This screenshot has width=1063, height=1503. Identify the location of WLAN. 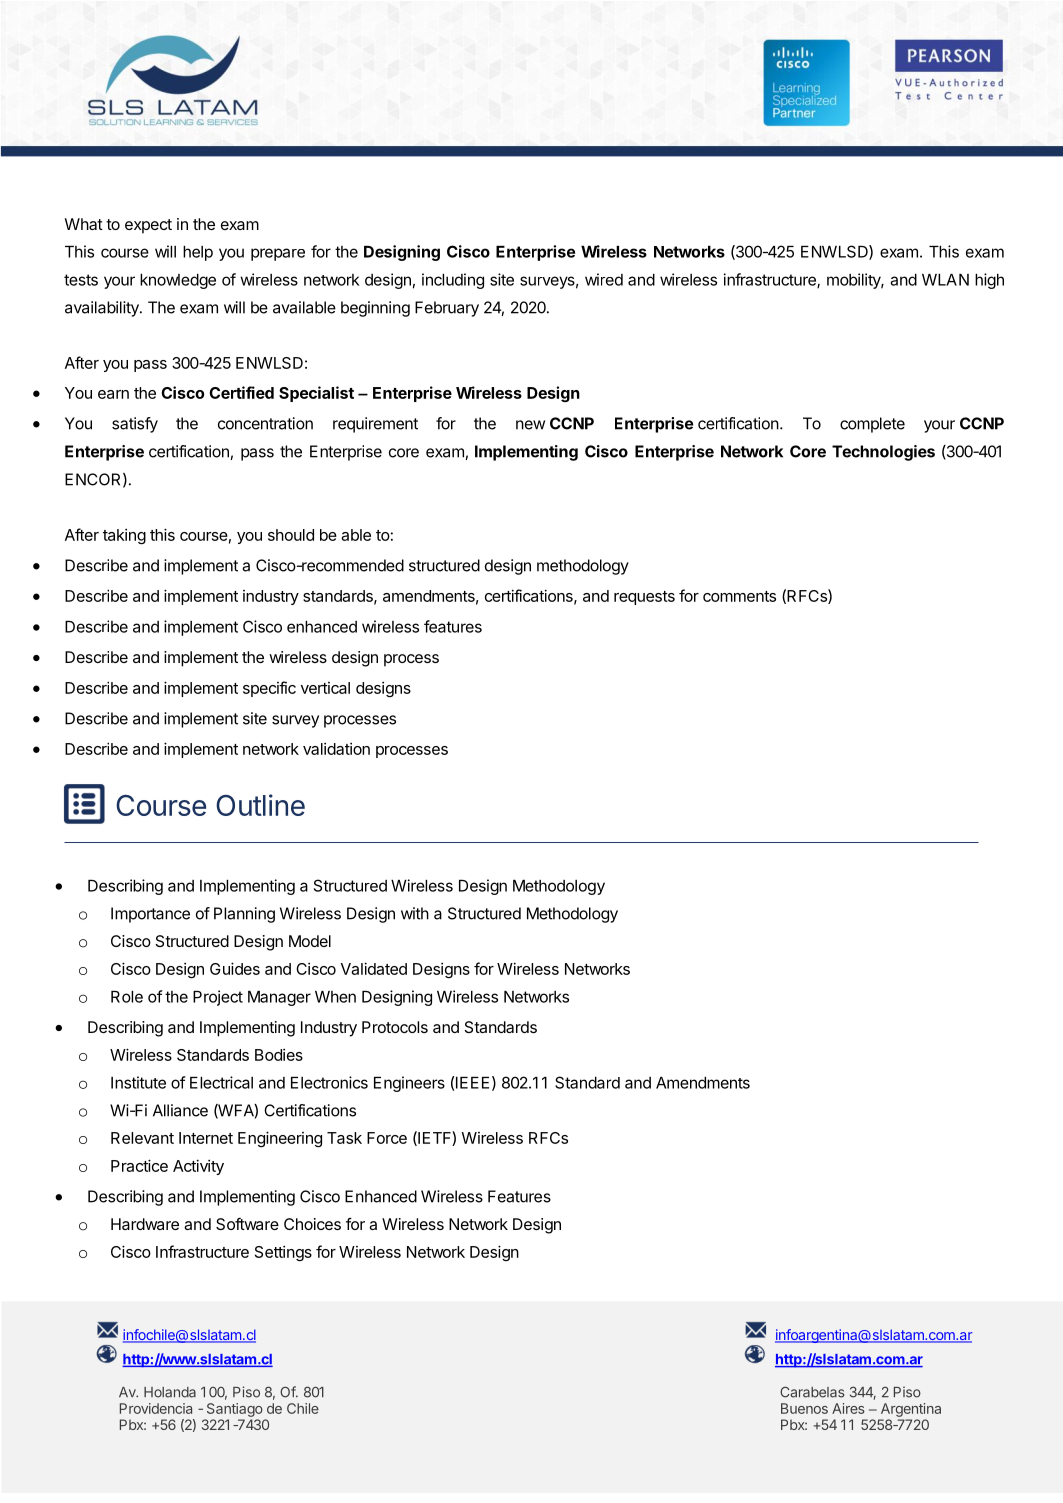
(945, 280).
